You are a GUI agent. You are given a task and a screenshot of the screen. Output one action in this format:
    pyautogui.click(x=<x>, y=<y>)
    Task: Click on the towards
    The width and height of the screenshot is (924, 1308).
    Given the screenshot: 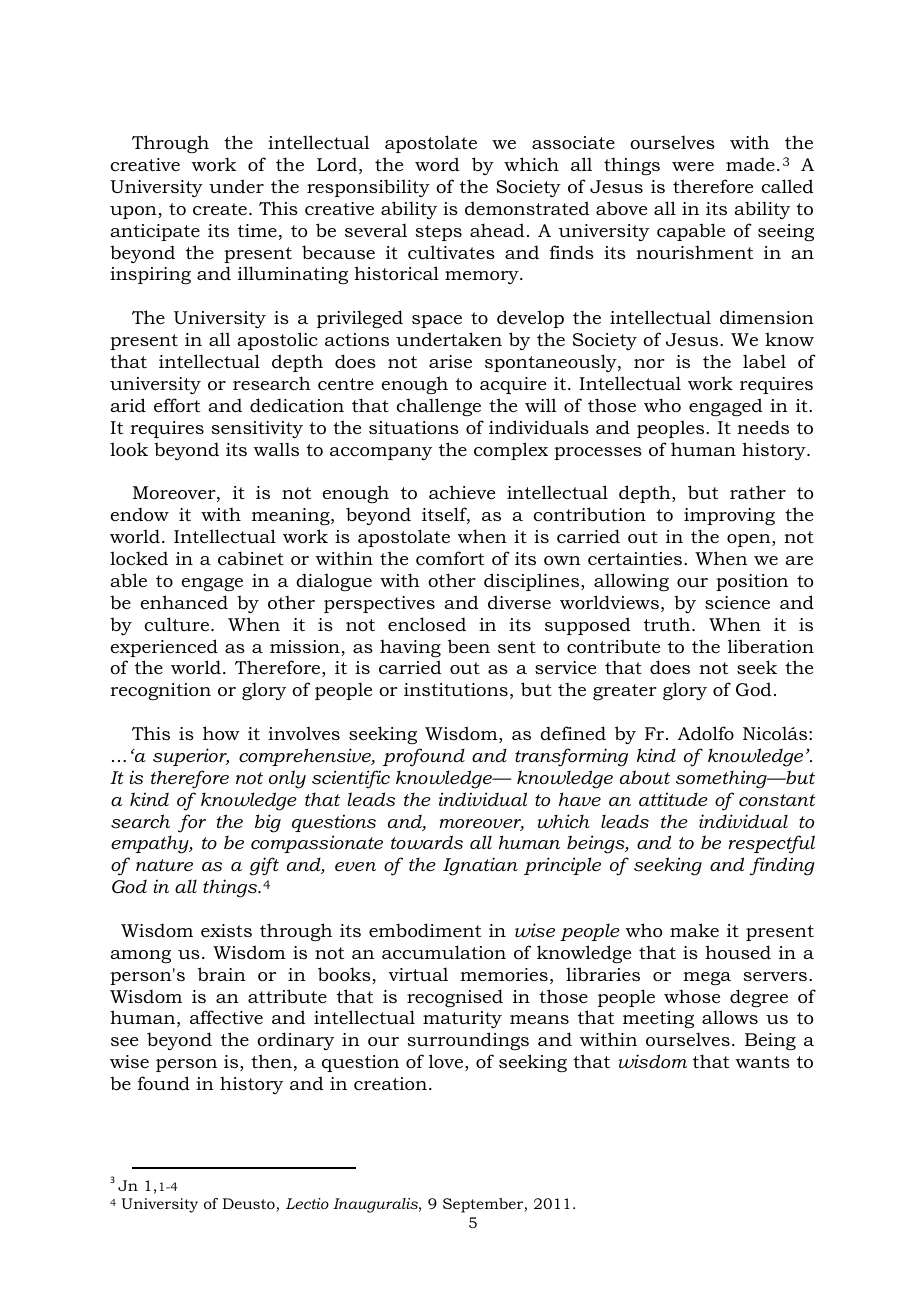 What is the action you would take?
    pyautogui.click(x=427, y=842)
